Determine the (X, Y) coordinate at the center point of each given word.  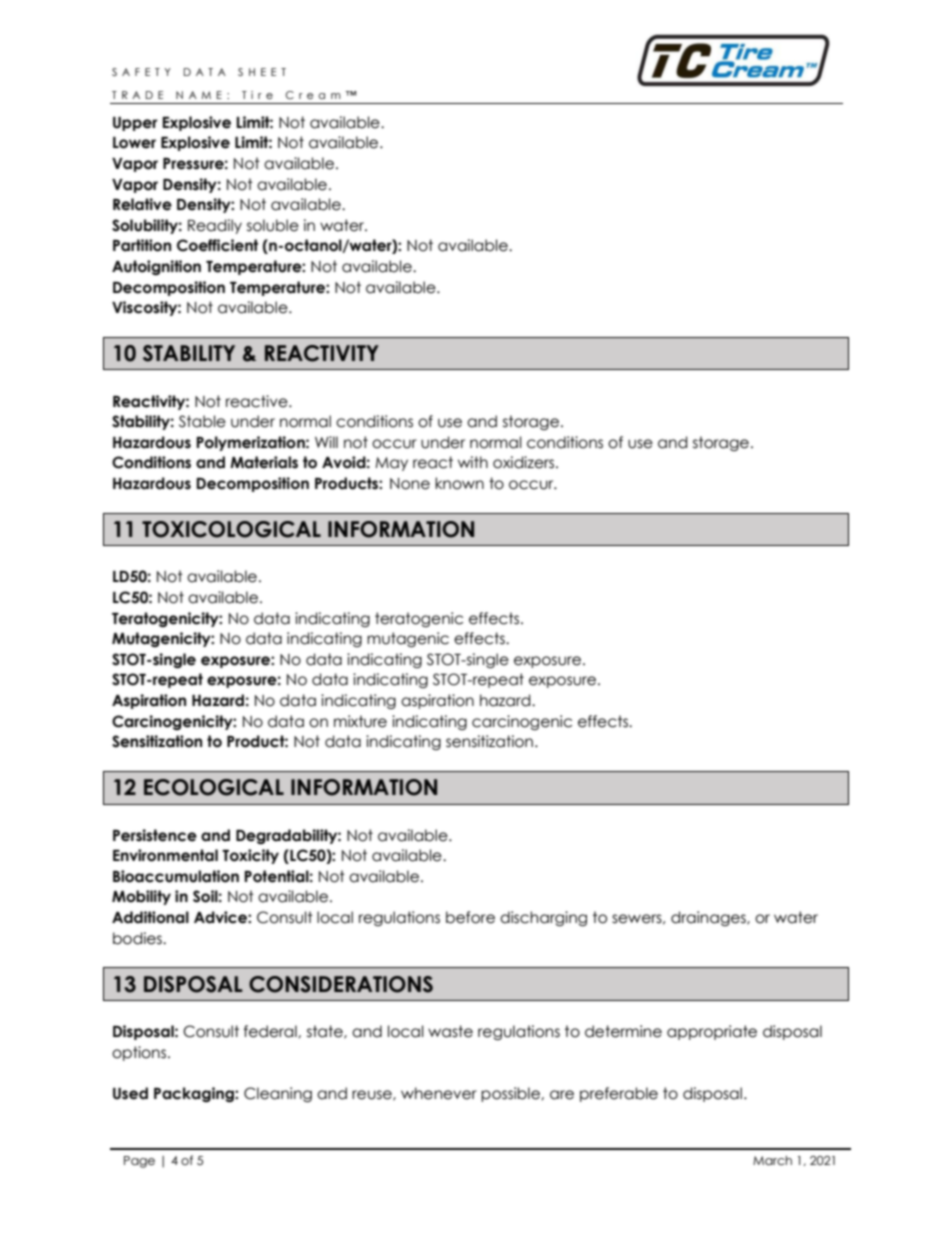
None (410, 484)
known (459, 483)
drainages (709, 918)
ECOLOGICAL (214, 787)
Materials (264, 462)
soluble (273, 225)
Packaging (195, 1094)
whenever (439, 1093)
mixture (360, 721)
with (473, 462)
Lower (134, 143)
